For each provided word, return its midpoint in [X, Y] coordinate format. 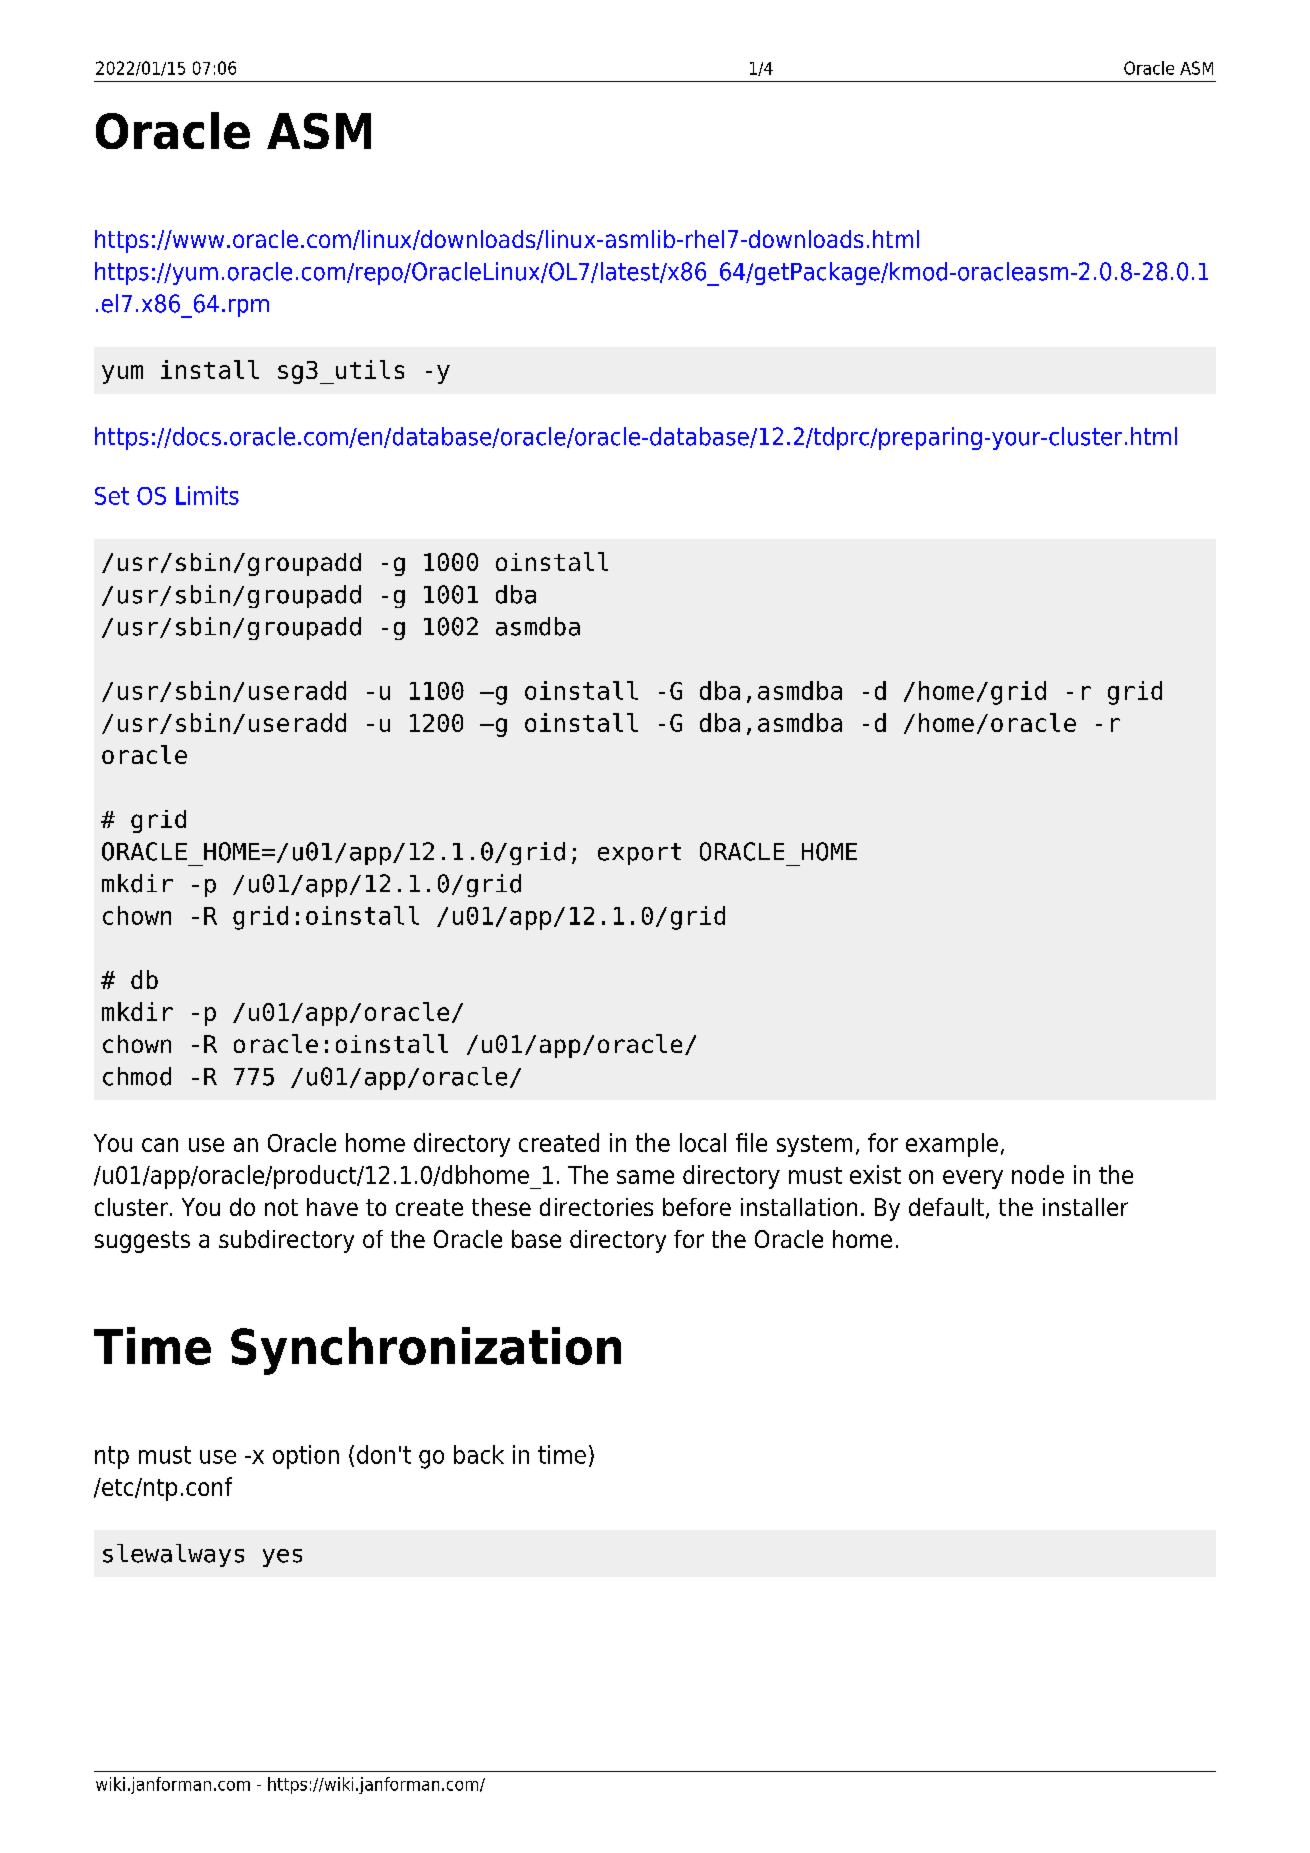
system [814, 1146]
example [952, 1145]
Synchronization [426, 1351]
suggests [142, 1242]
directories [596, 1207]
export [639, 854]
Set [112, 496]
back [479, 1454]
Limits [207, 495]
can [160, 1145]
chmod [137, 1076]
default [946, 1207]
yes [282, 1558]
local [703, 1142]
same [645, 1177]
